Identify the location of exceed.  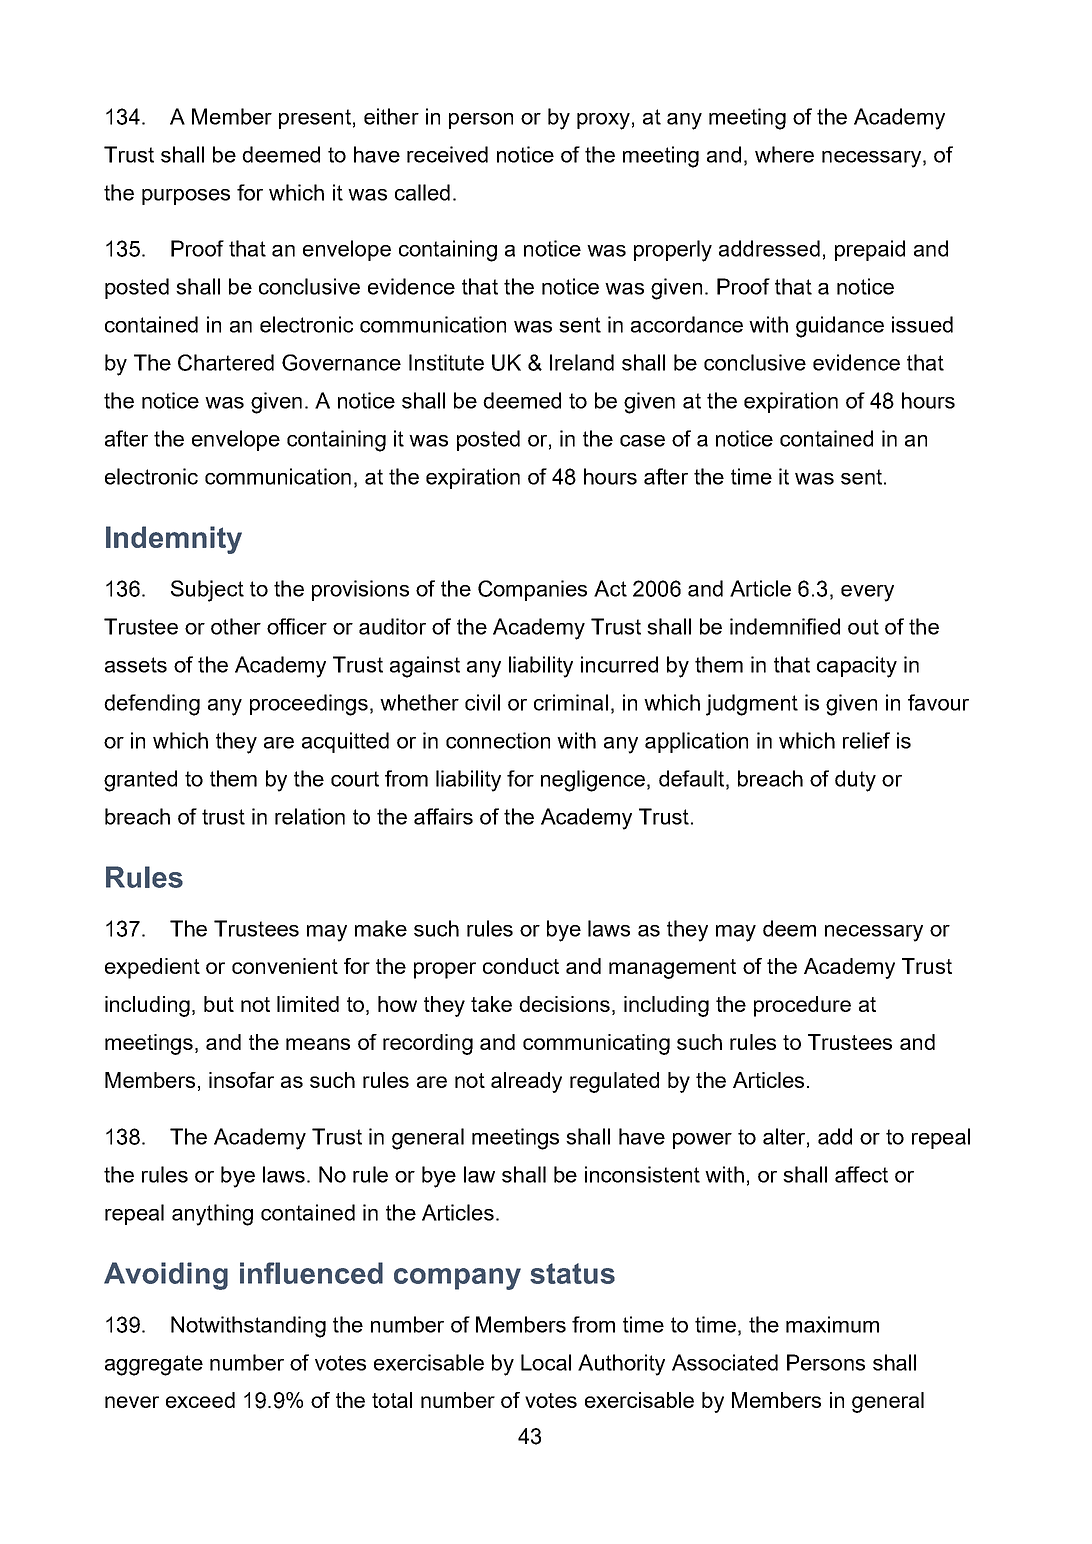
(200, 1400).
